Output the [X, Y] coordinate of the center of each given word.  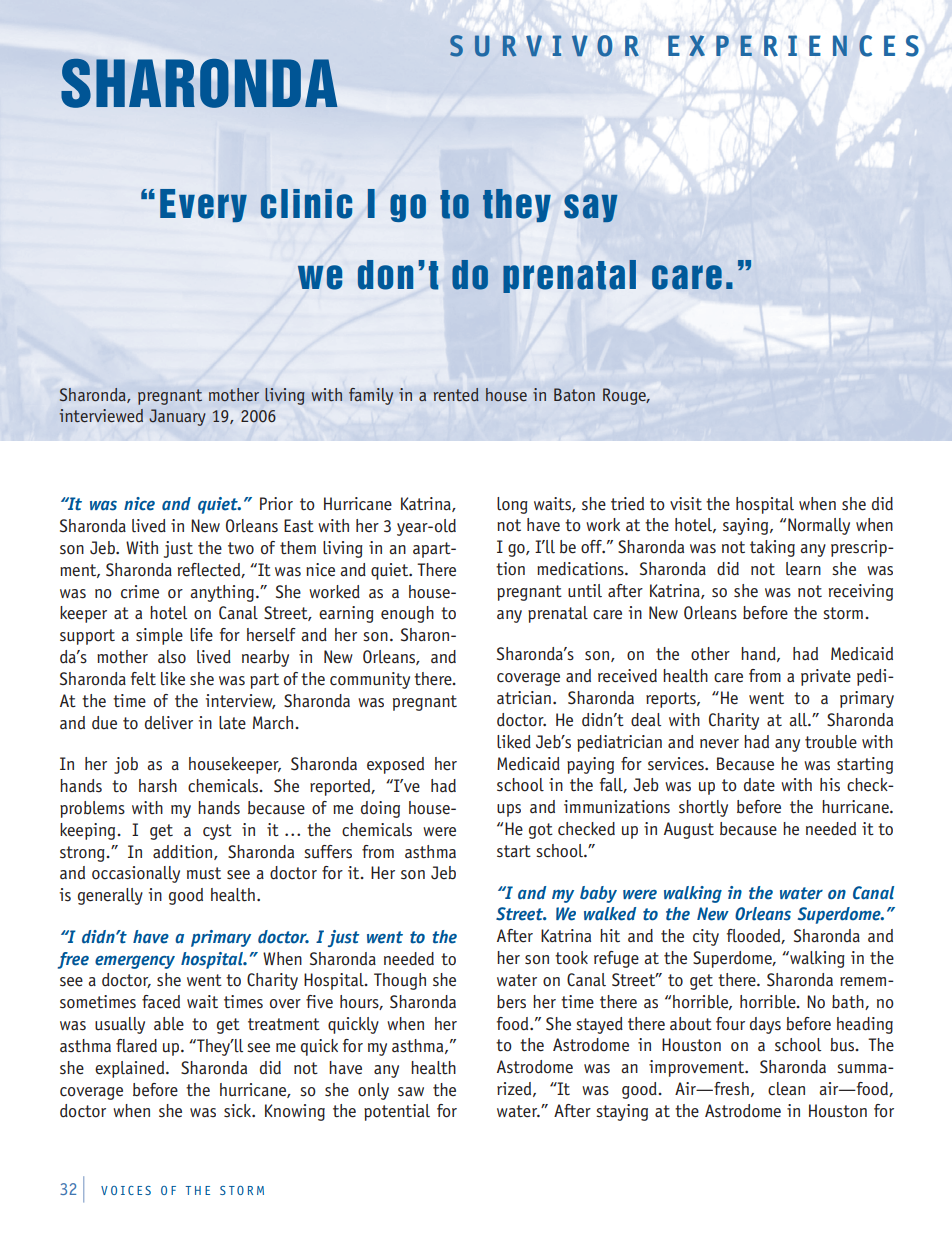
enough [407, 614]
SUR [483, 46]
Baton [574, 394]
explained [131, 1069]
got [541, 831]
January [177, 417]
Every [203, 205]
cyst [217, 832]
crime [140, 592]
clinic [306, 204]
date [759, 785]
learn [803, 569]
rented [456, 394]
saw [411, 1092]
